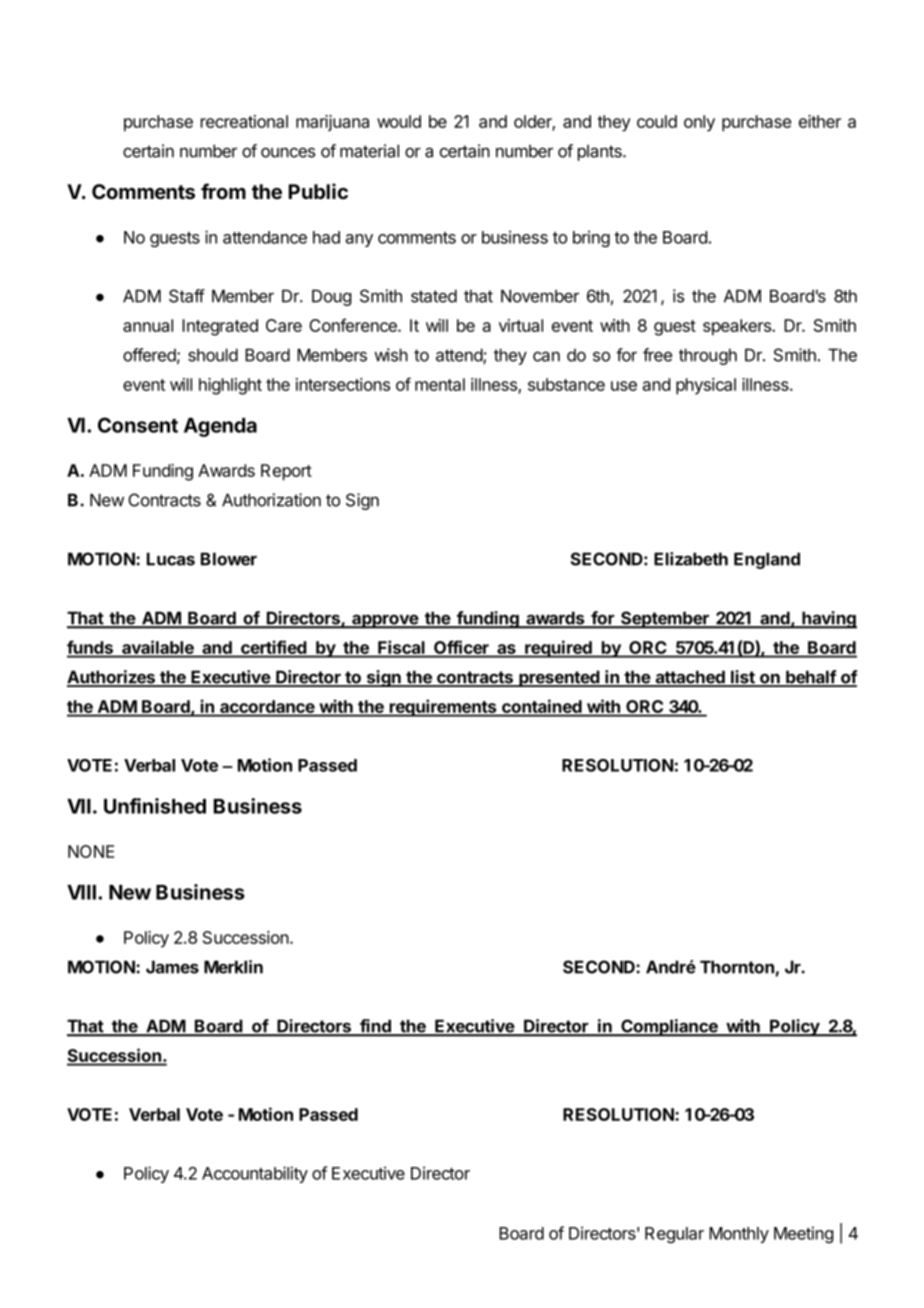 This screenshot has height=1308, width=924. Describe the element at coordinates (674, 1235) in the screenshot. I see `Regular` at that location.
